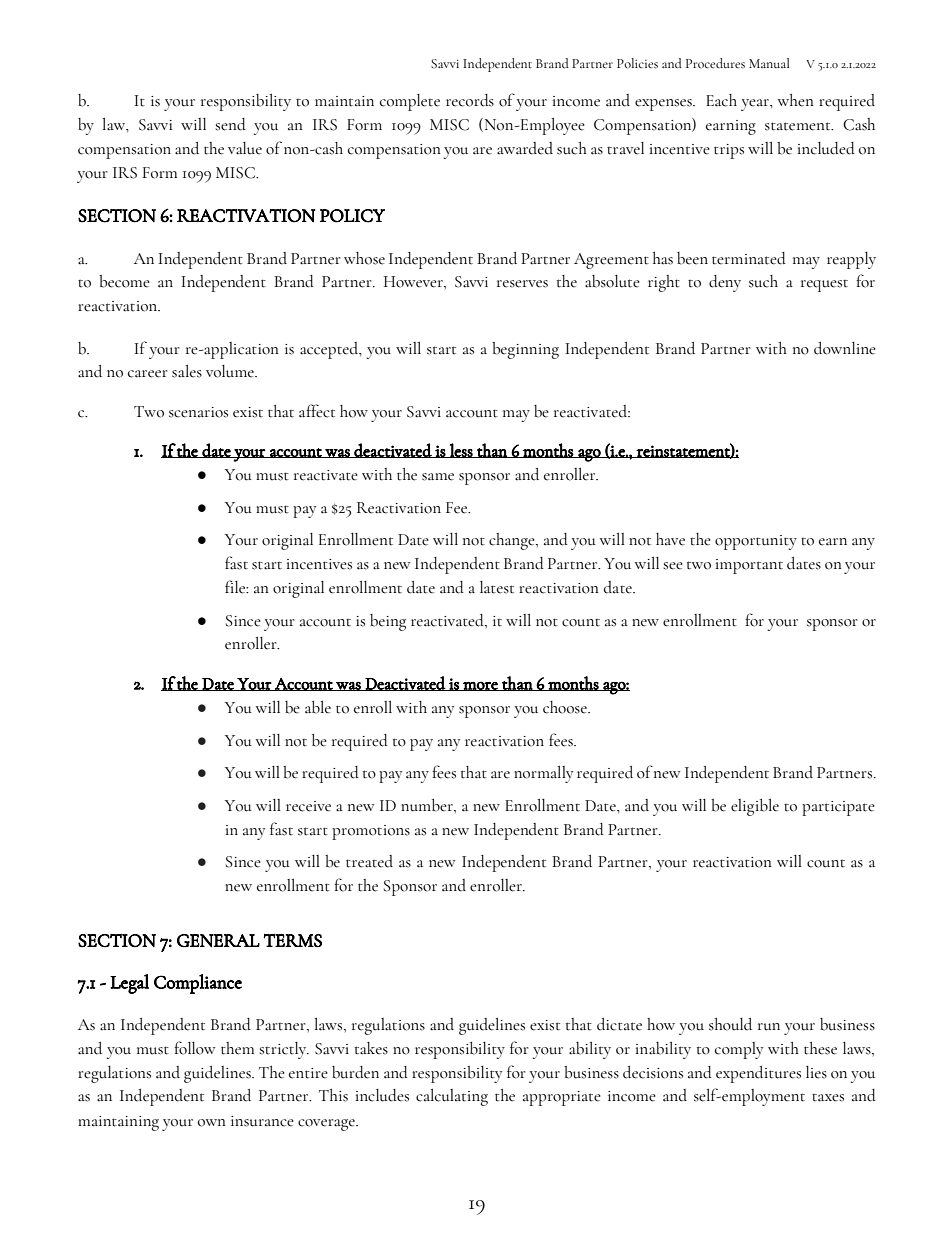 This screenshot has height=1233, width=952. Describe the element at coordinates (749, 566) in the screenshot. I see `important` at that location.
